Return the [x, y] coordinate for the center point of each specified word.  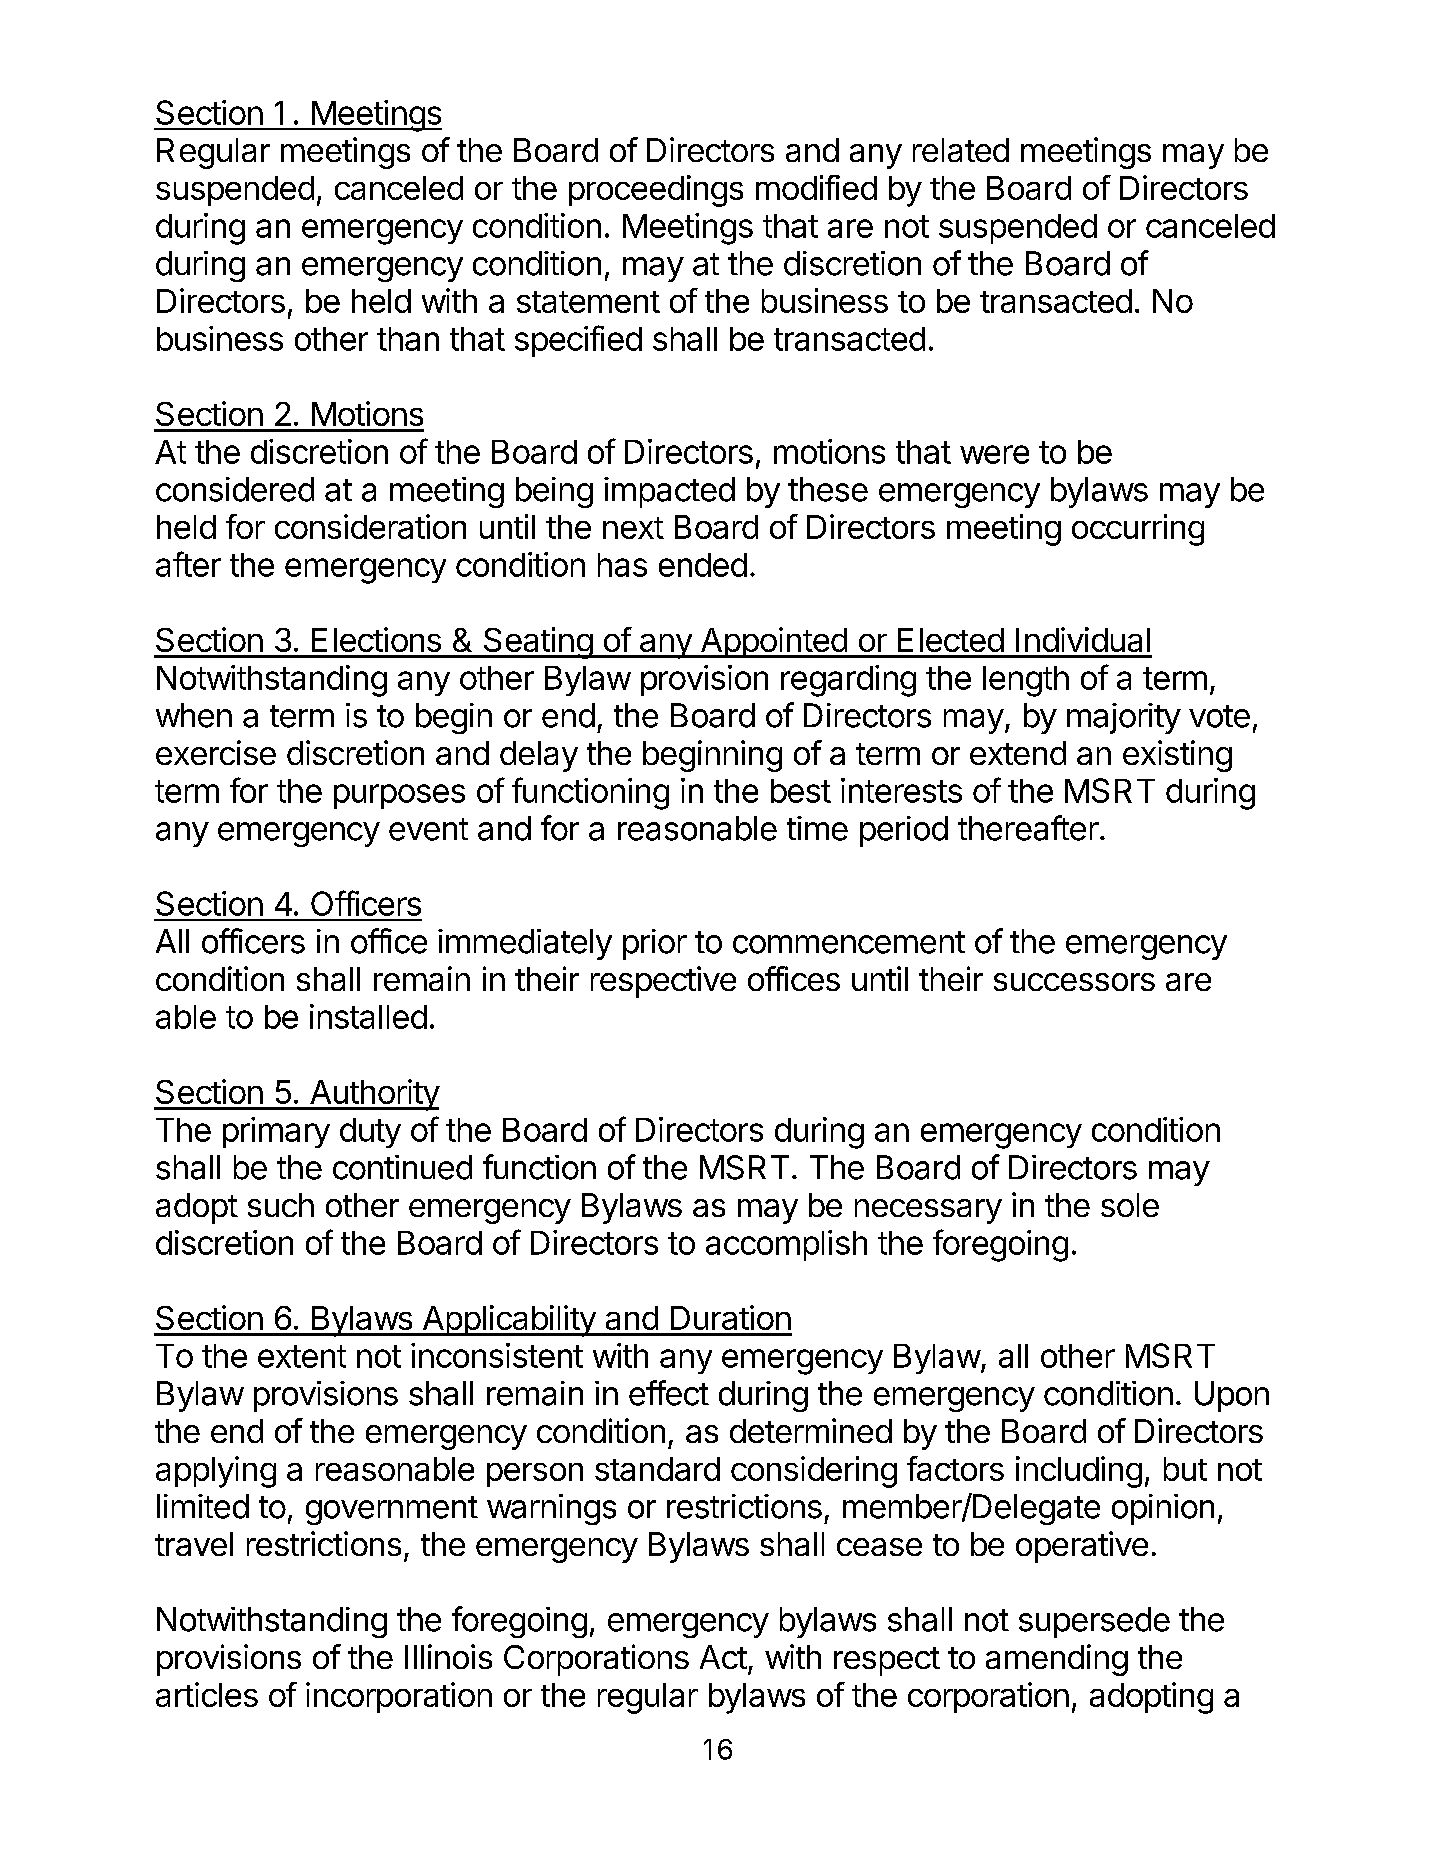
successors [1074, 982]
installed [368, 1016]
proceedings [656, 191]
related [961, 150]
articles [207, 1694]
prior [655, 944]
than [408, 339]
